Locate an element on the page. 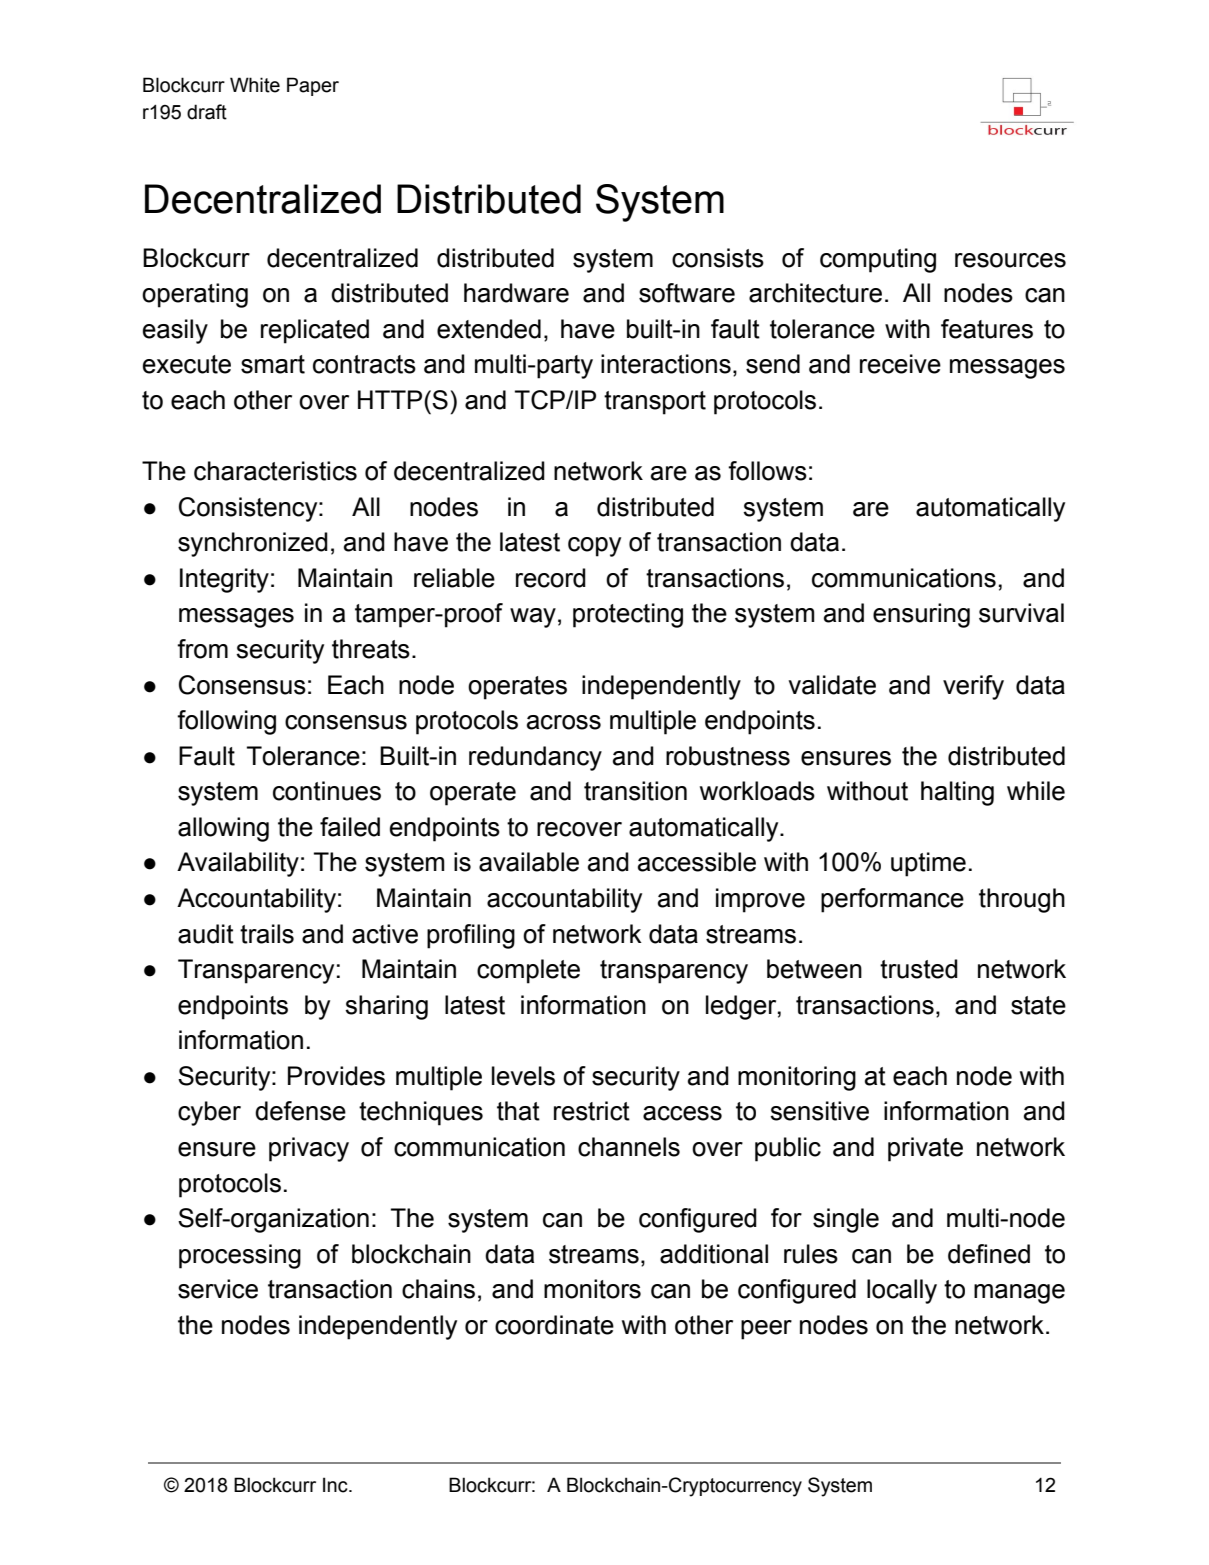 The height and width of the document is (1565, 1209). Inc is located at coordinates (336, 1485).
